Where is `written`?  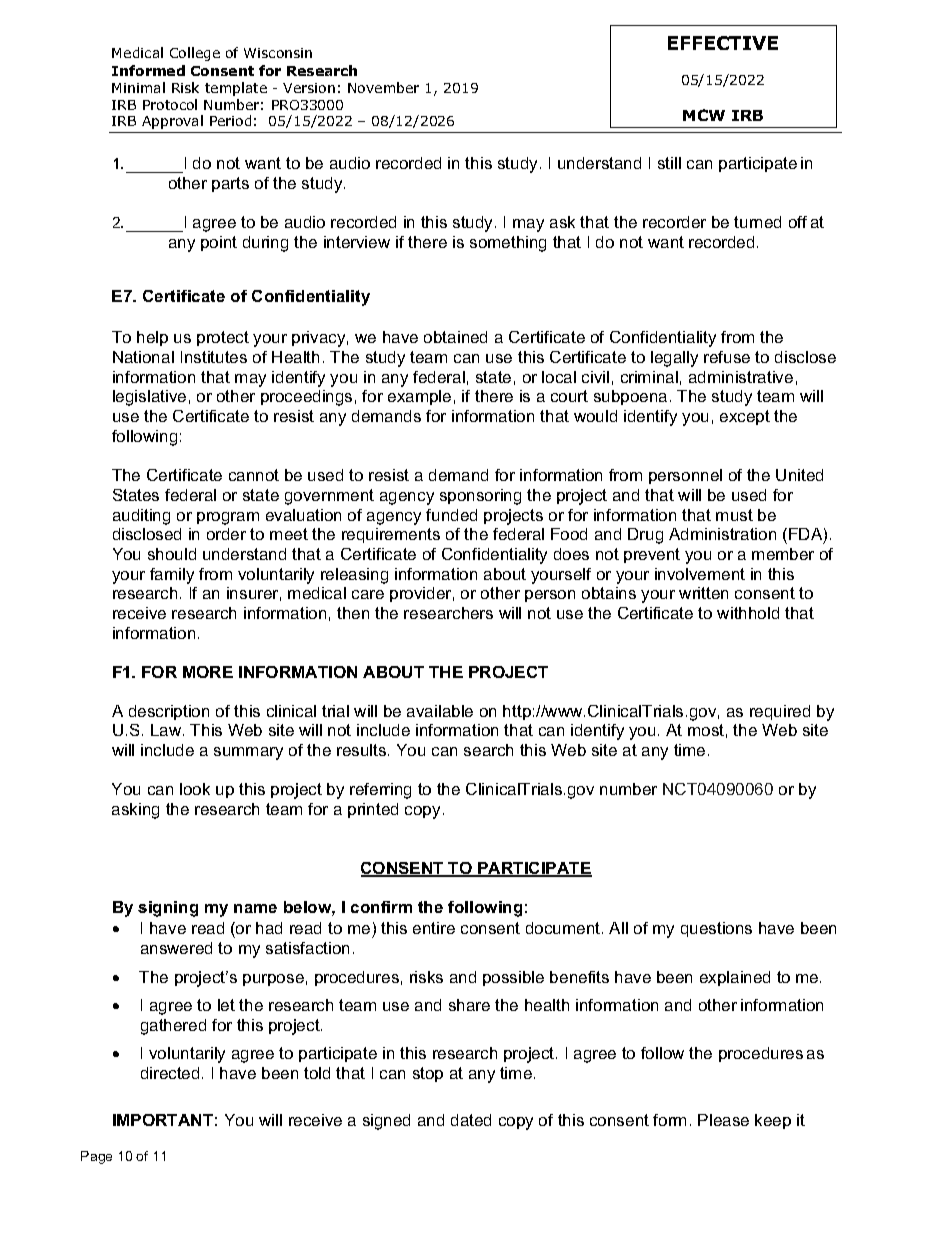 written is located at coordinates (703, 593).
